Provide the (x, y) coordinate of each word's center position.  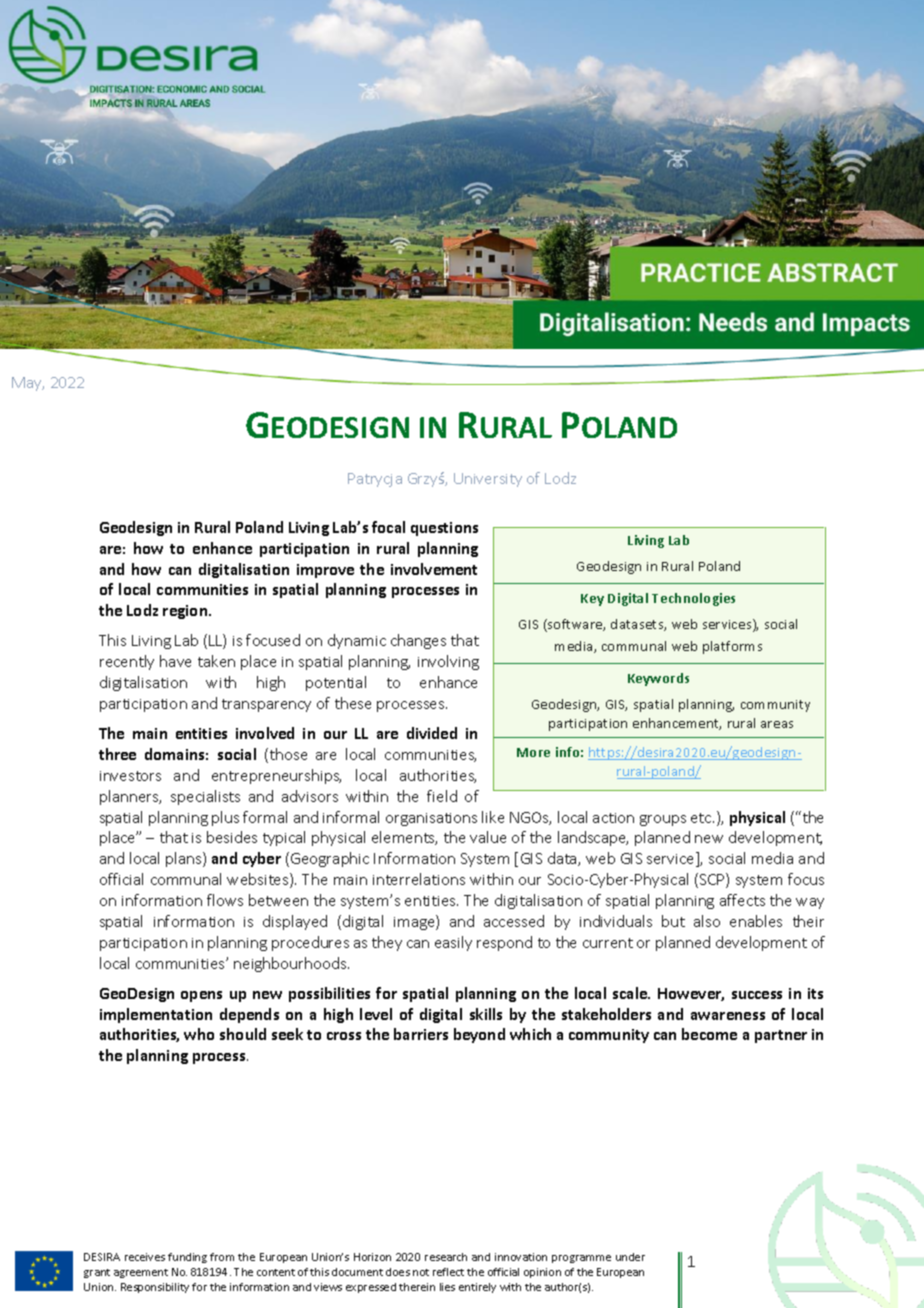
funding (187, 1258)
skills (486, 1014)
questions (444, 529)
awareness (728, 1016)
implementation (156, 1015)
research (446, 1257)
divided (432, 733)
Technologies (693, 599)
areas (777, 724)
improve (325, 571)
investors (130, 776)
